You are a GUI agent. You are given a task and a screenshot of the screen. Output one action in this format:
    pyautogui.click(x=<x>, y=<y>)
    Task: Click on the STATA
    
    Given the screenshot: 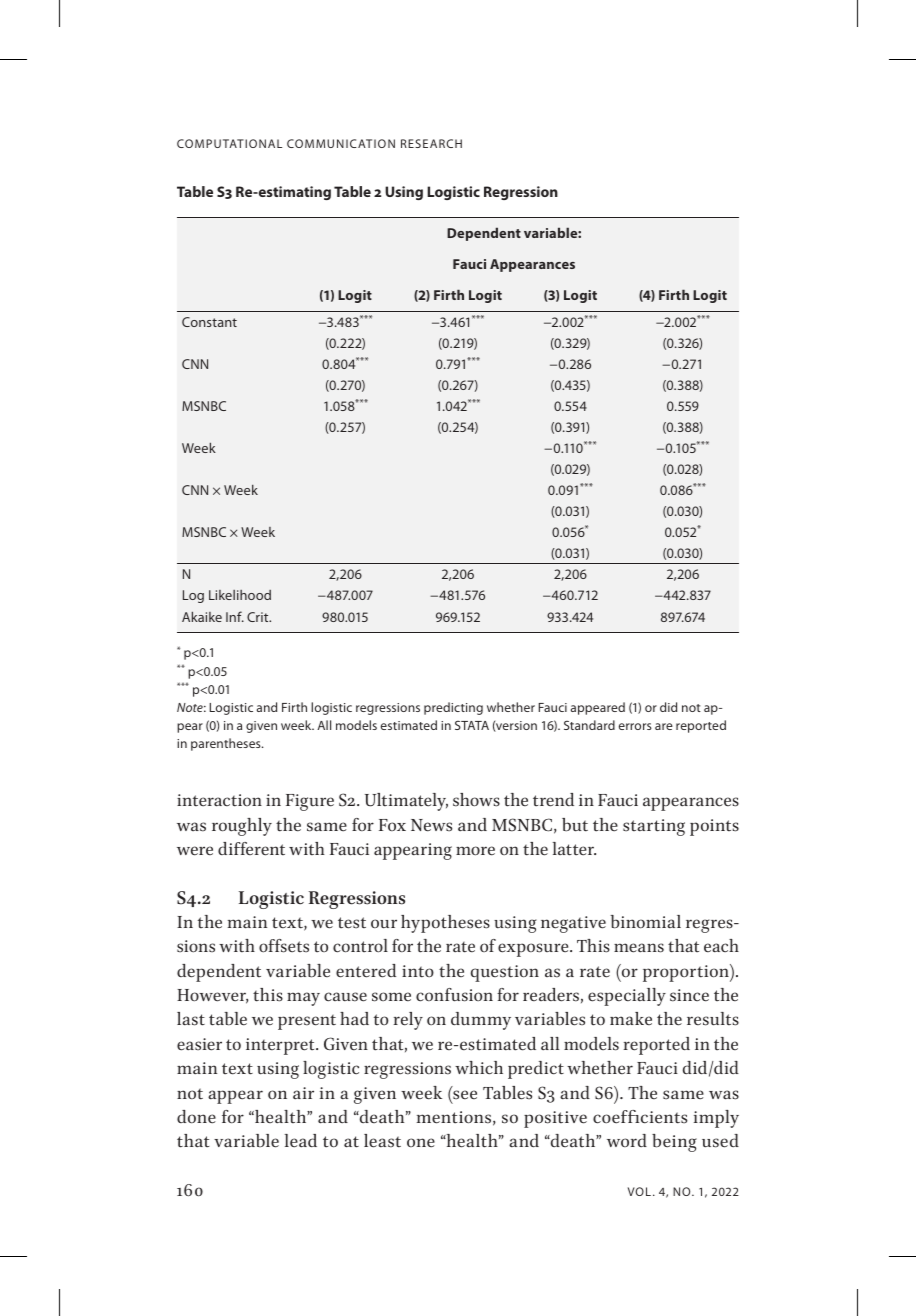 What is the action you would take?
    pyautogui.click(x=472, y=725)
